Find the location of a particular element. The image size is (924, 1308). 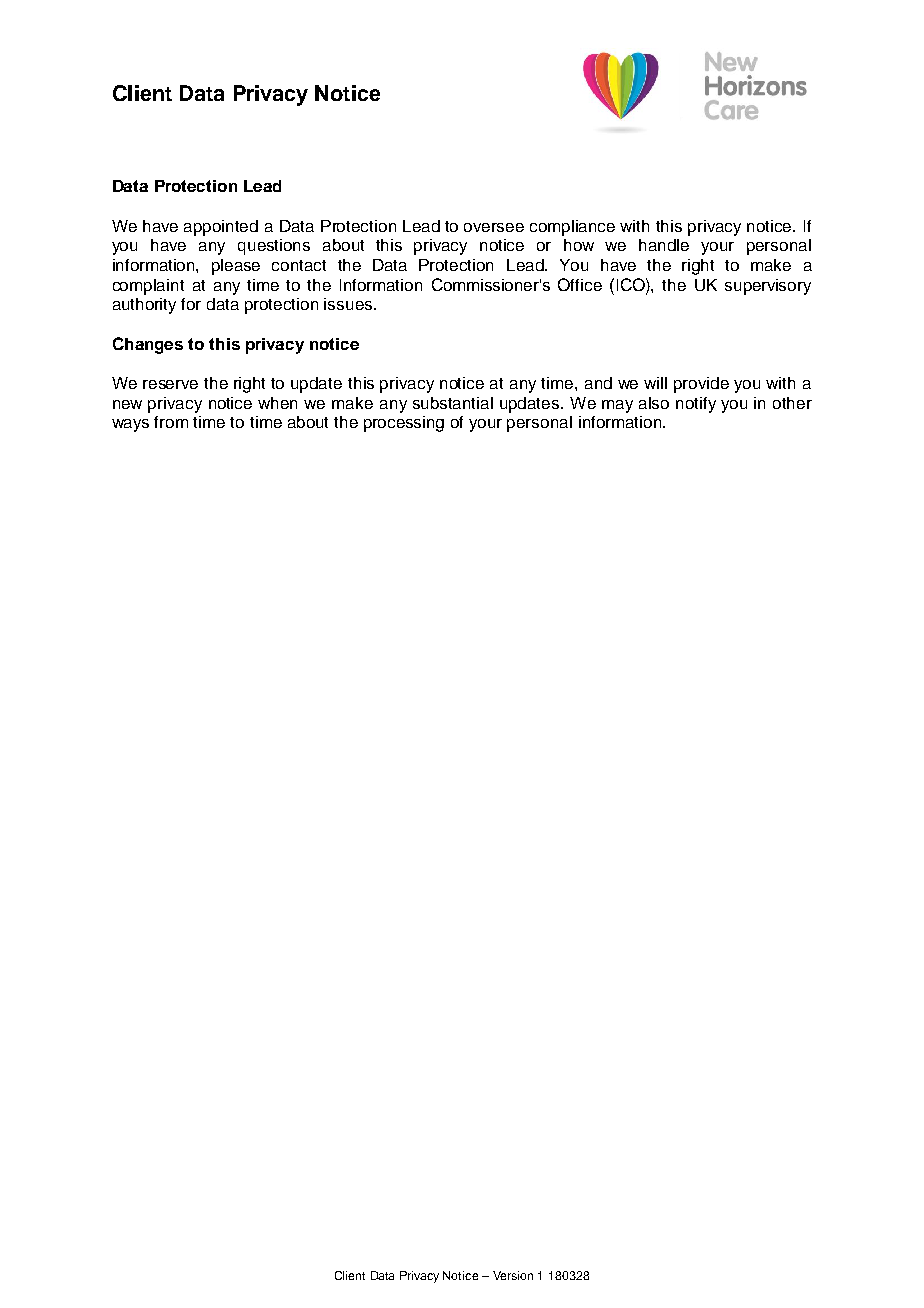

please is located at coordinates (236, 267).
